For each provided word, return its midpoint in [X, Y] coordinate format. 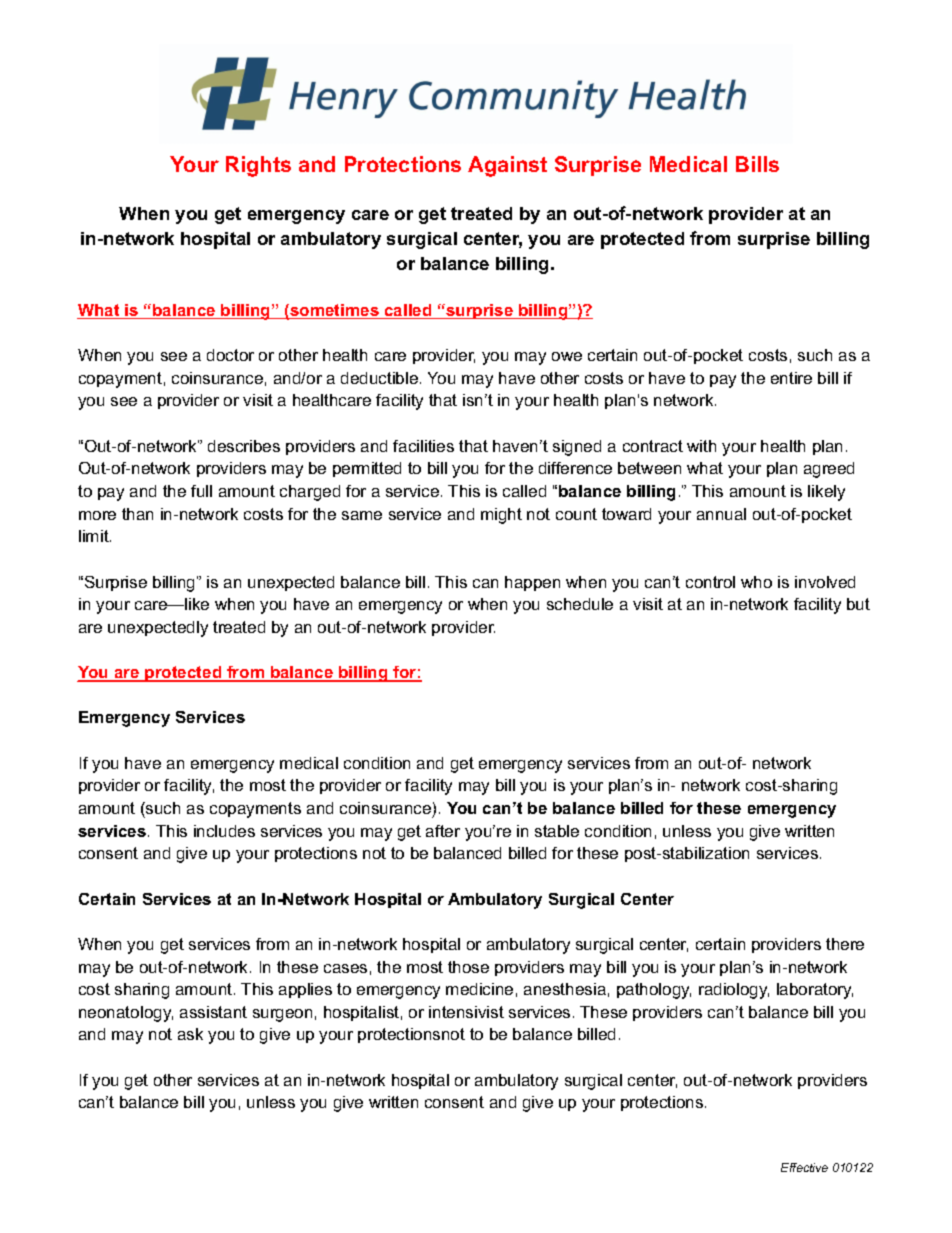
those [468, 967]
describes [244, 446]
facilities [423, 446]
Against [507, 166]
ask [190, 1034]
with [701, 446]
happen [532, 583]
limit [95, 536]
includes [224, 831]
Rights [258, 166]
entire [791, 378]
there [845, 944]
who [756, 582]
